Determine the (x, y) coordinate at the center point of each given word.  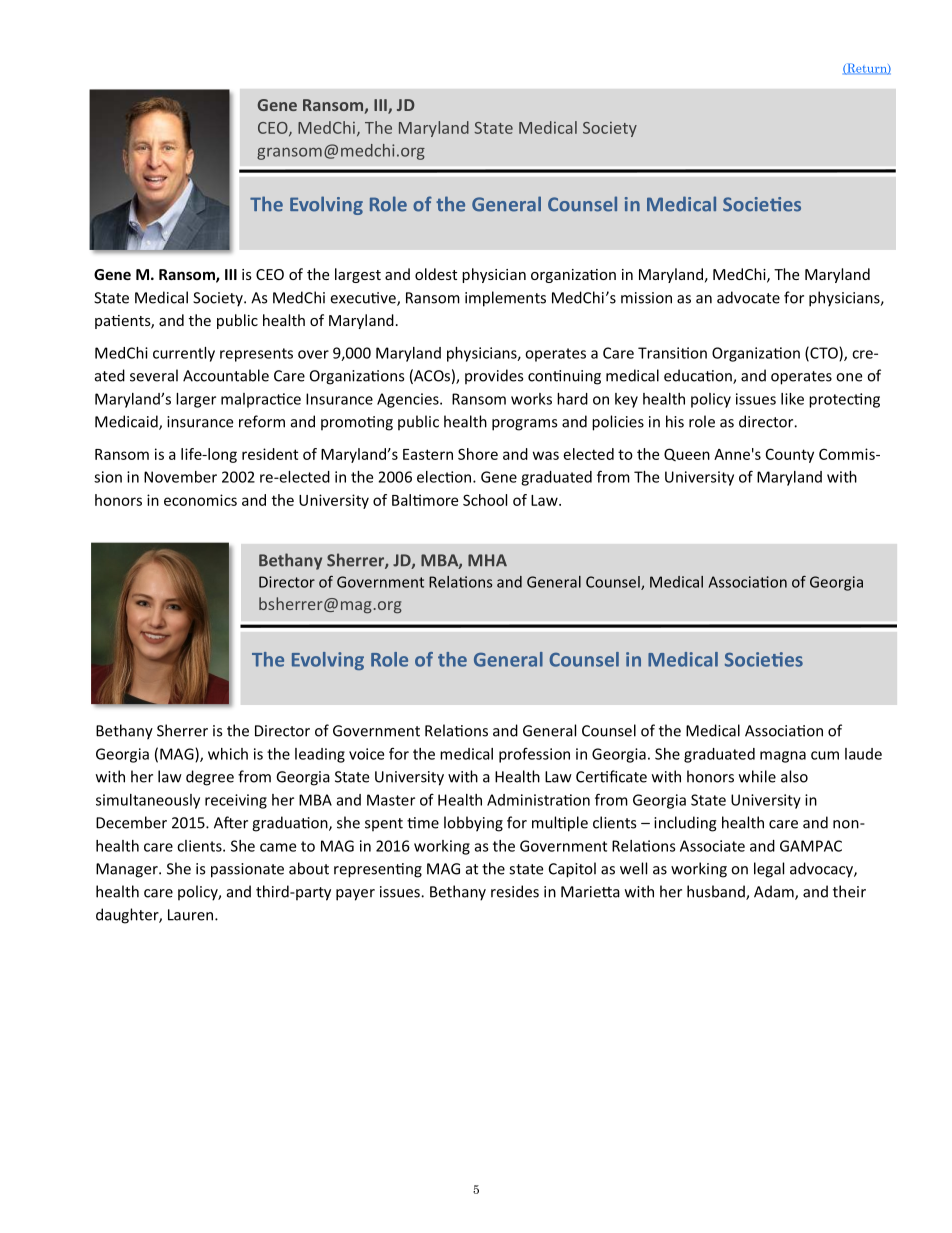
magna (783, 757)
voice (366, 754)
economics (200, 500)
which (228, 754)
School (485, 500)
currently (184, 354)
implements (505, 299)
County (790, 455)
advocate (748, 297)
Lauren (192, 915)
